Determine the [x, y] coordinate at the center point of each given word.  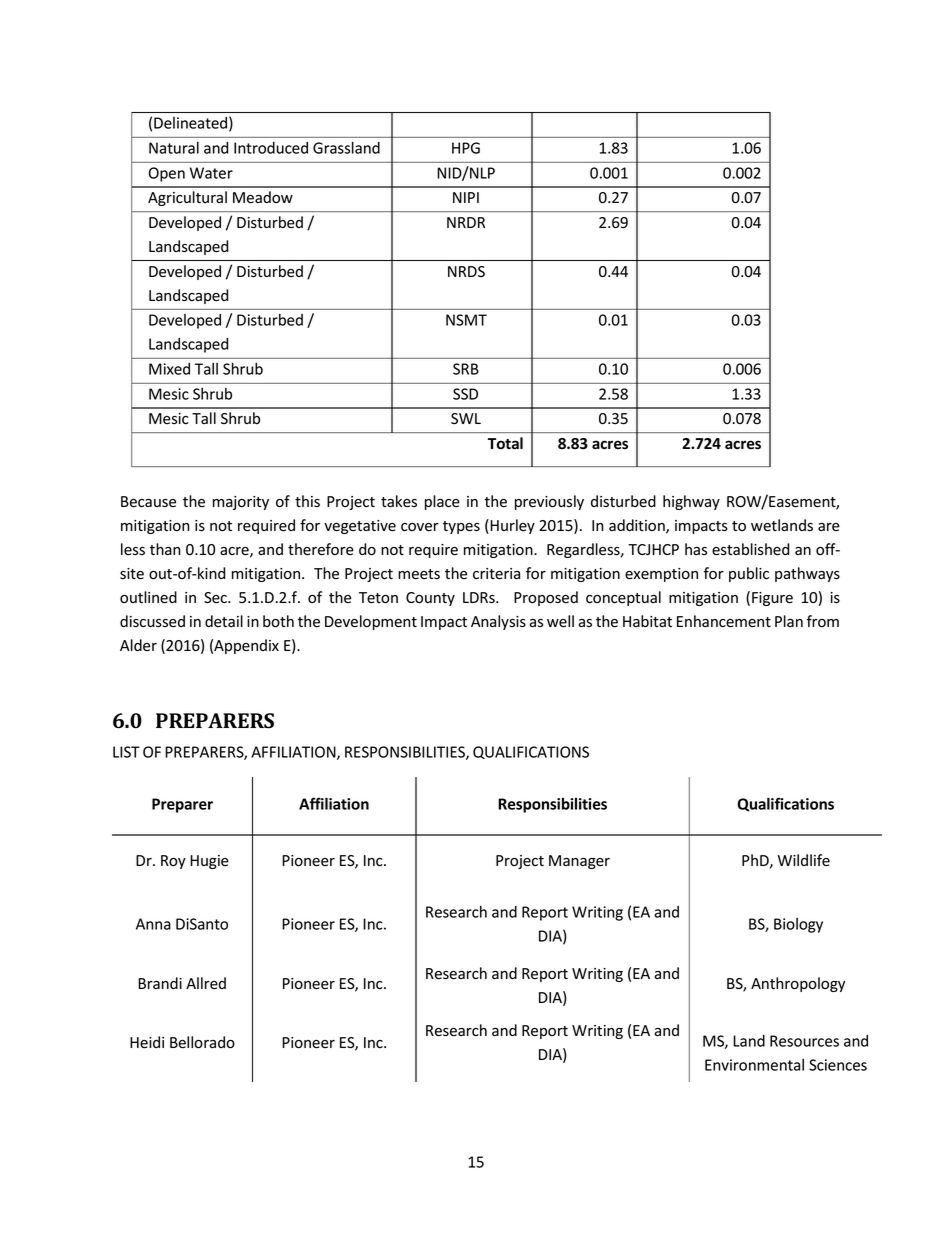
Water [211, 173]
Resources [804, 1041]
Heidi [147, 1042]
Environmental [754, 1065]
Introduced [271, 148]
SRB [466, 369]
